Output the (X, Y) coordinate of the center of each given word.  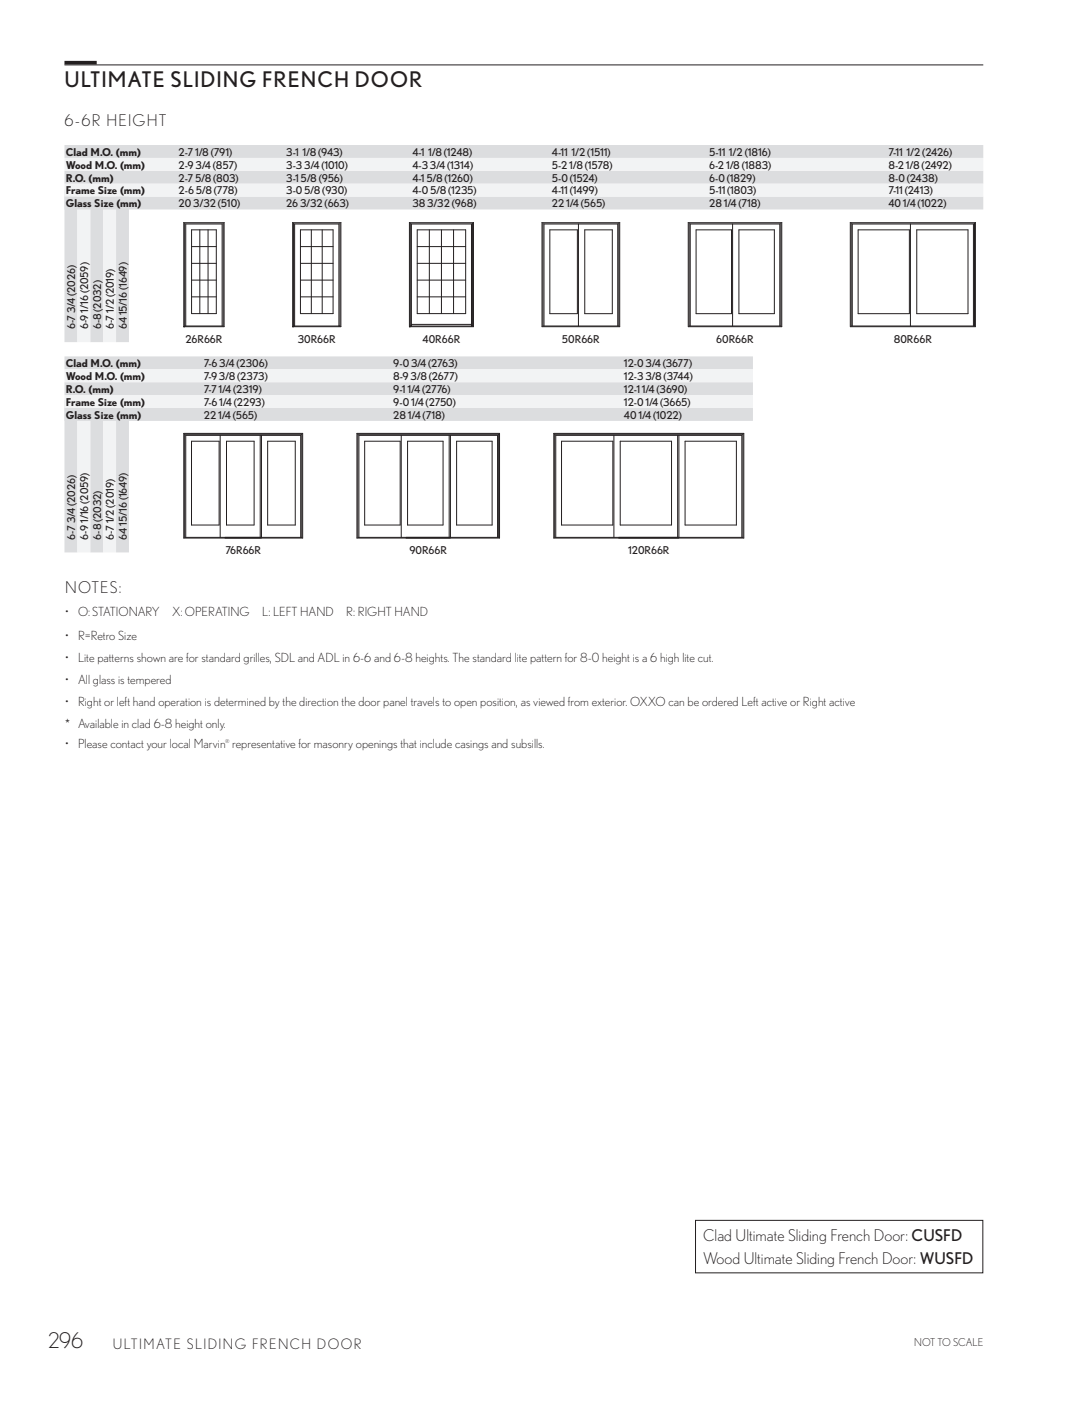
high (669, 659)
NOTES (91, 587)
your (157, 747)
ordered (720, 701)
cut (705, 658)
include (436, 743)
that (408, 743)
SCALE (968, 1342)
